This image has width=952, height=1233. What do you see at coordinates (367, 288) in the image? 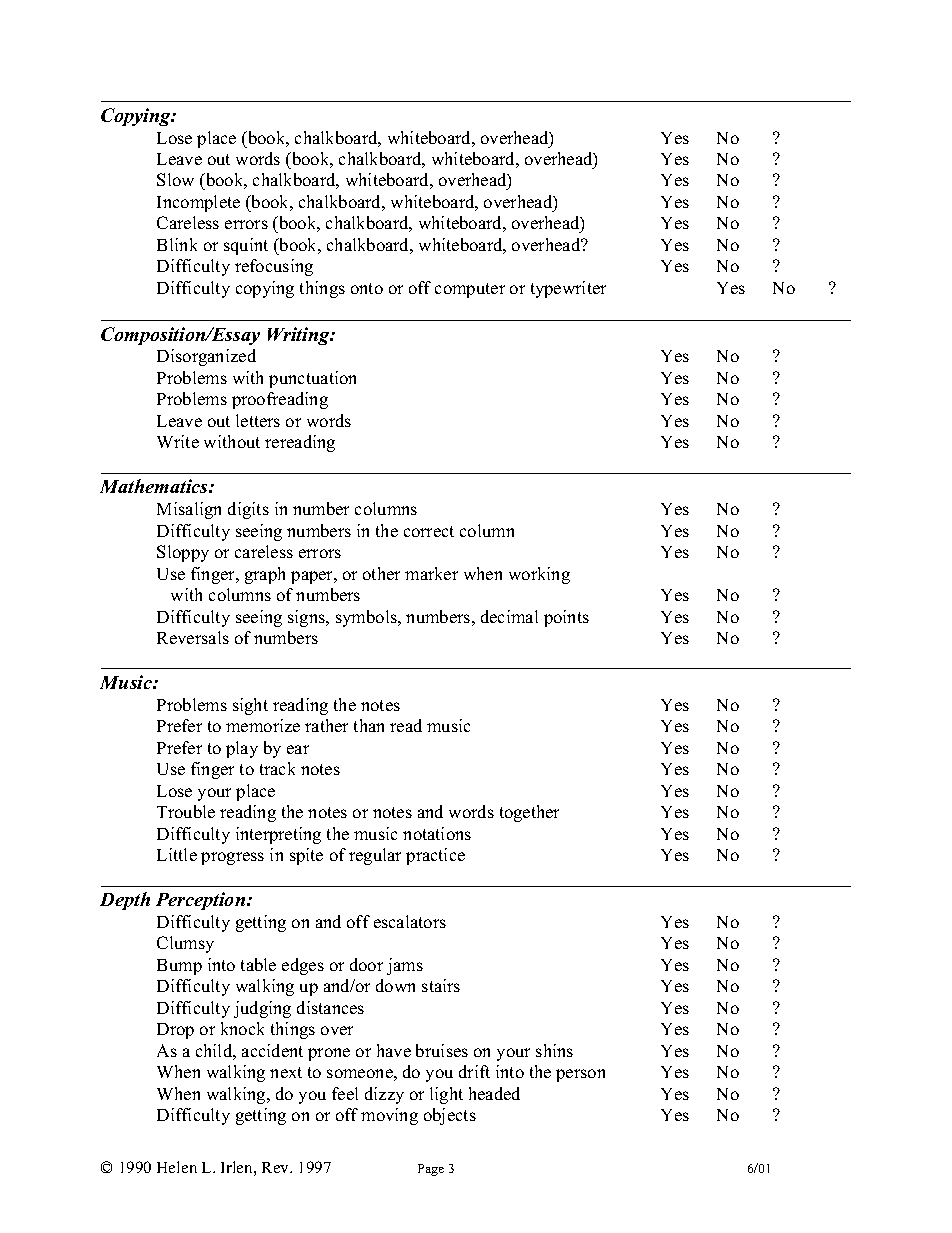
I see `onto` at bounding box center [367, 288].
